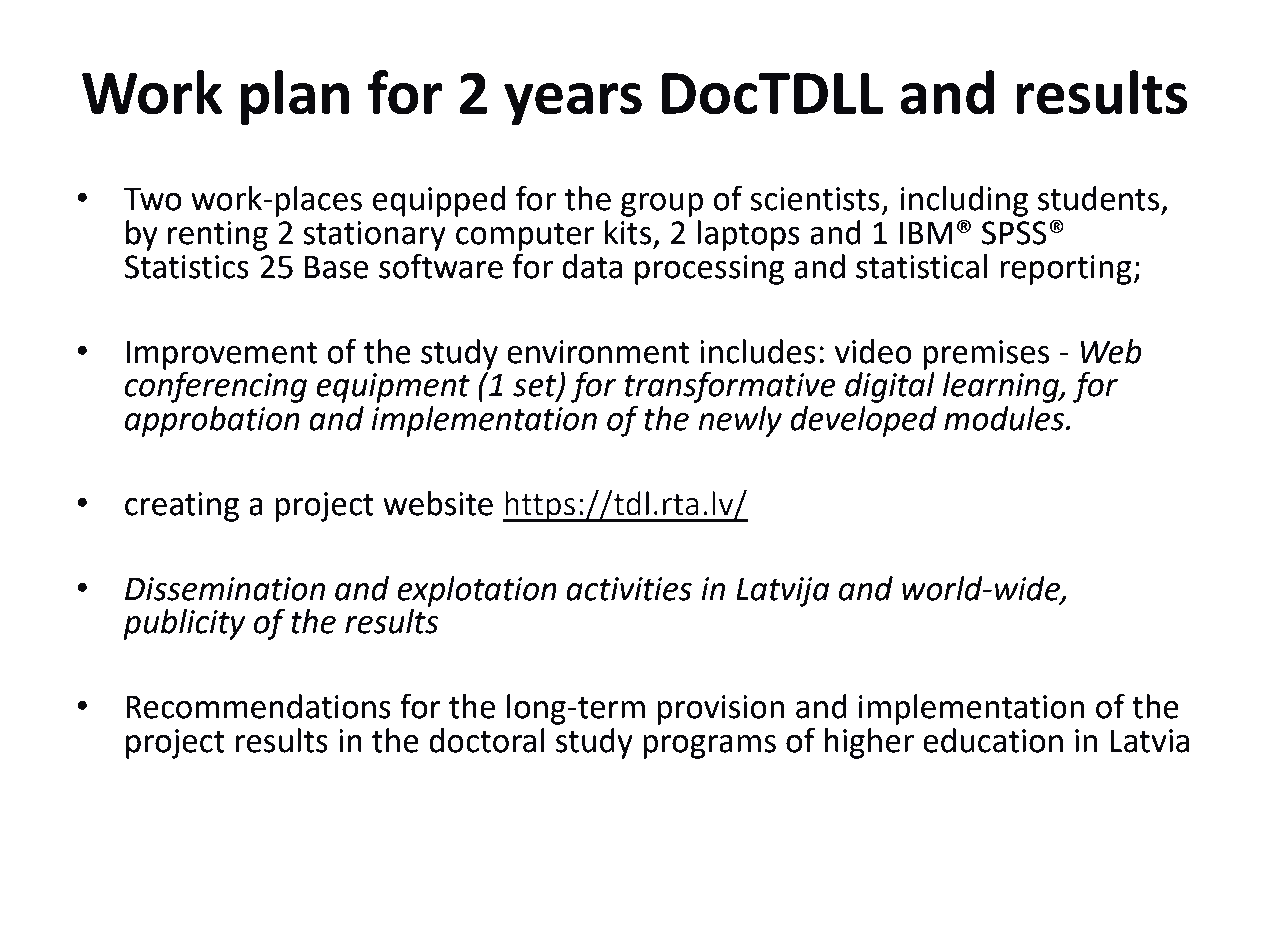 This screenshot has width=1270, height=952. I want to click on modules, so click(1004, 418).
